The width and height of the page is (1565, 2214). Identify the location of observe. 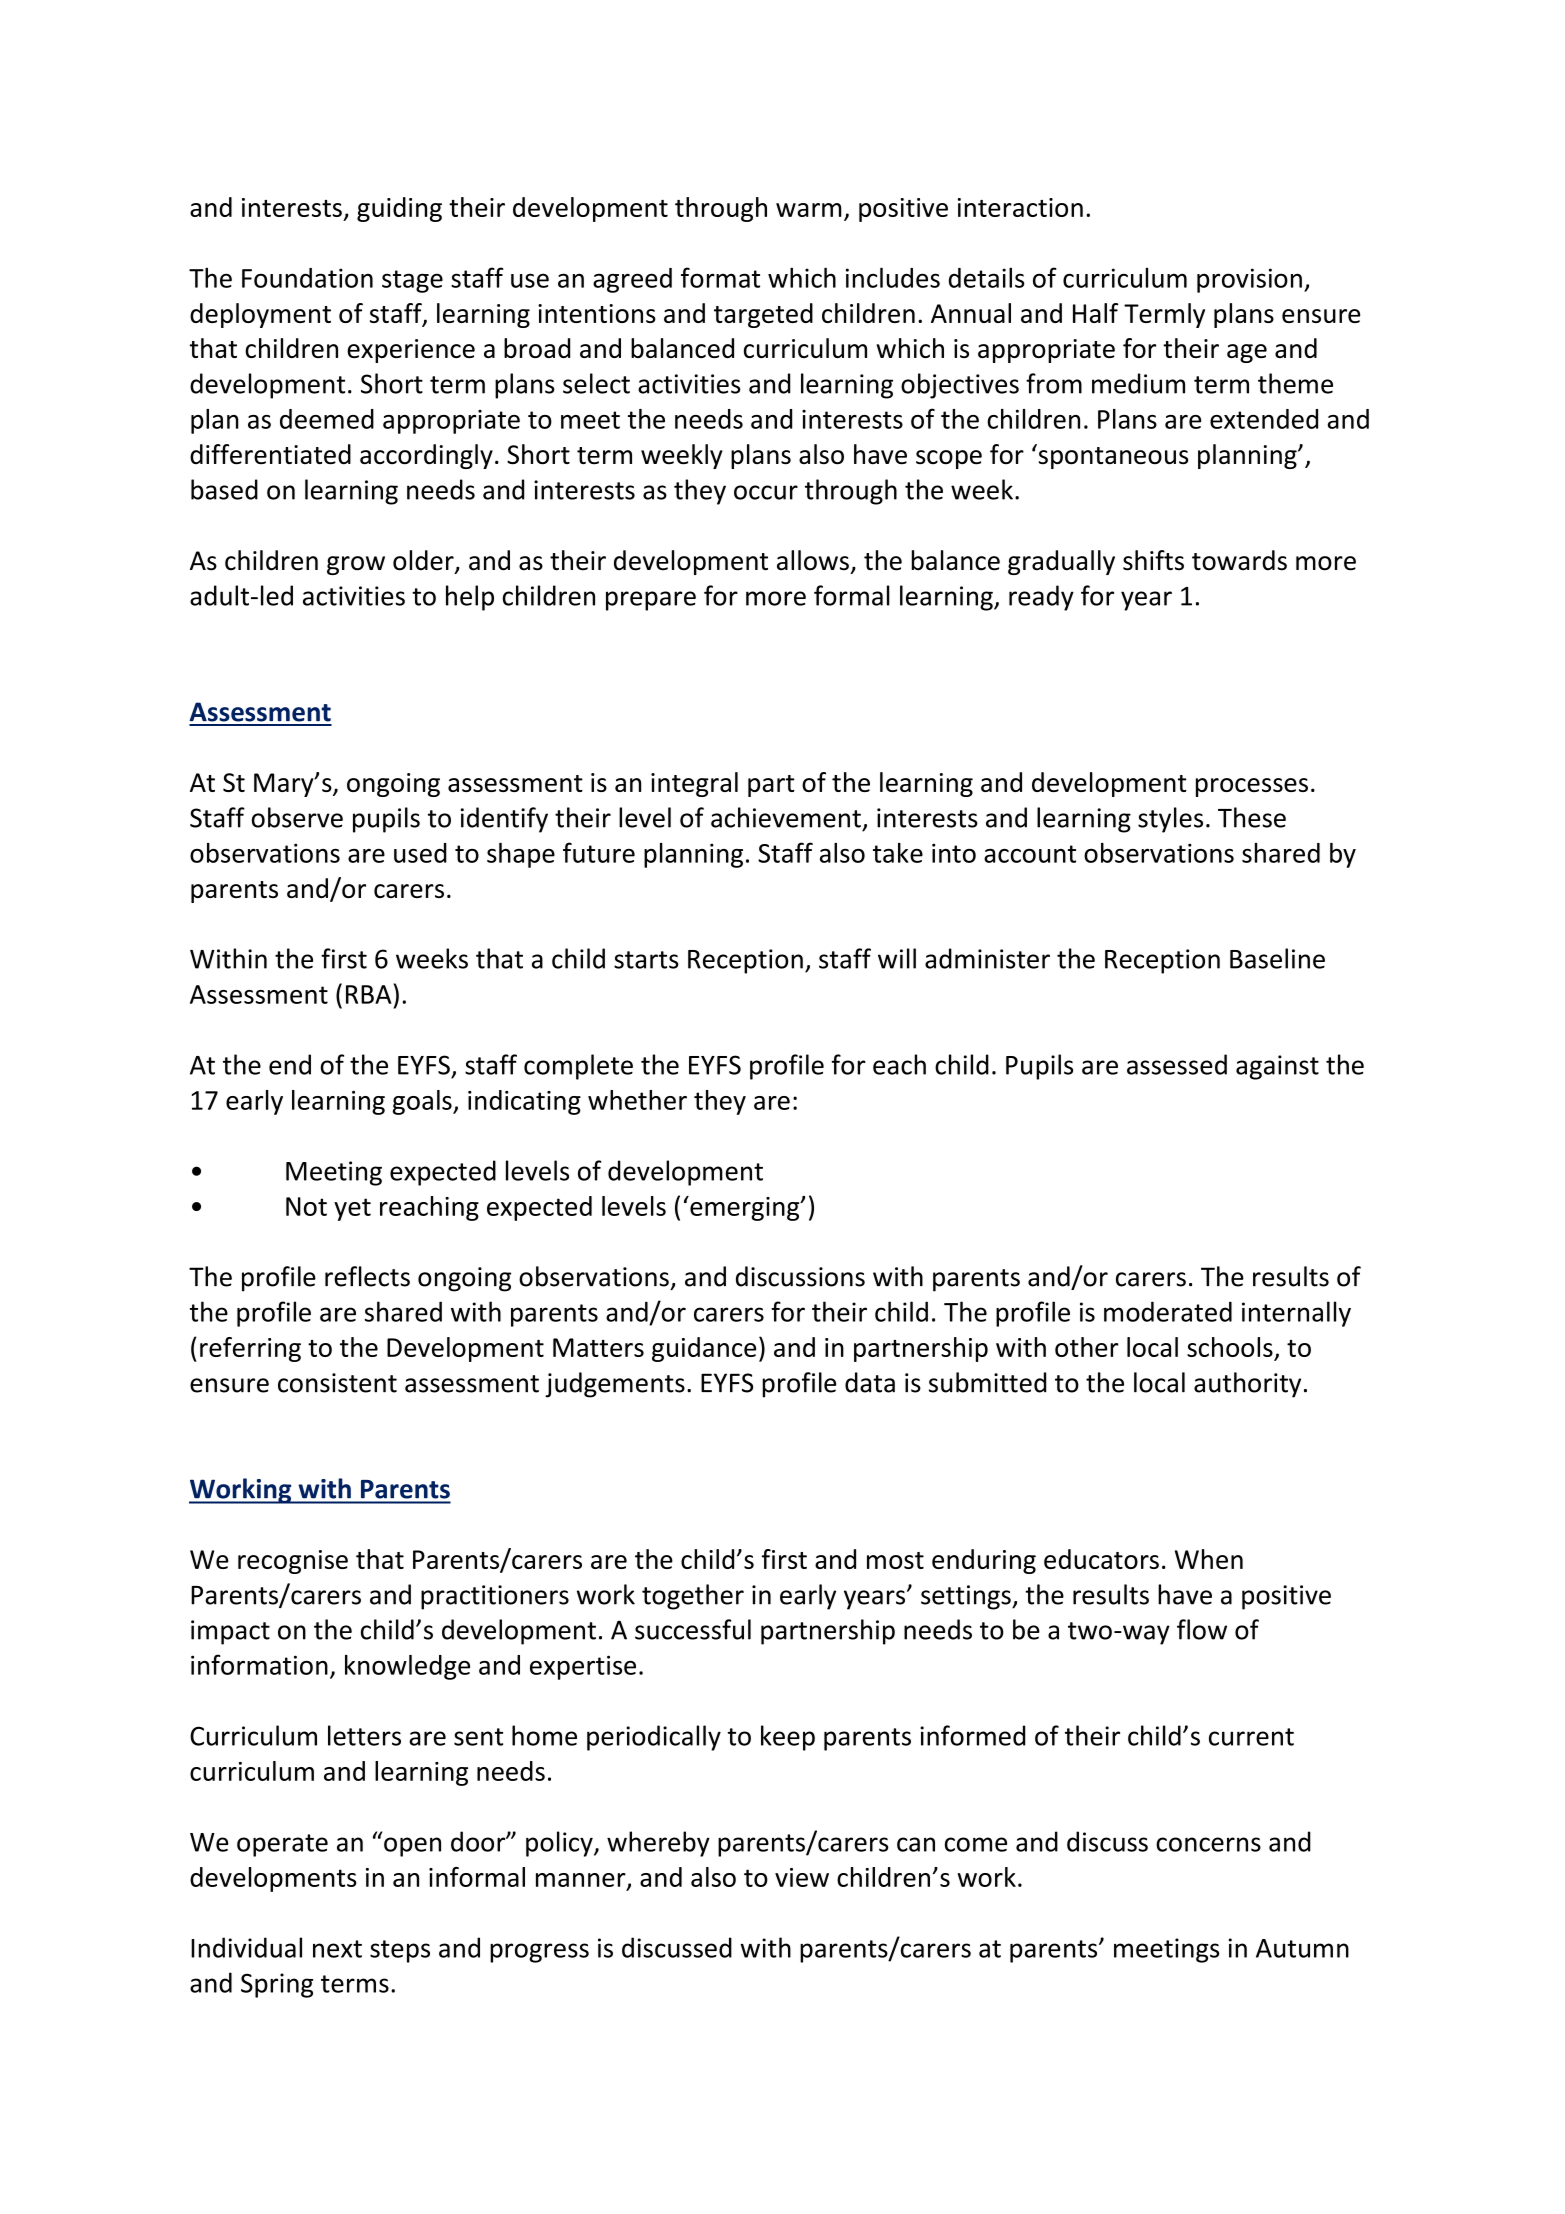
(297, 817).
